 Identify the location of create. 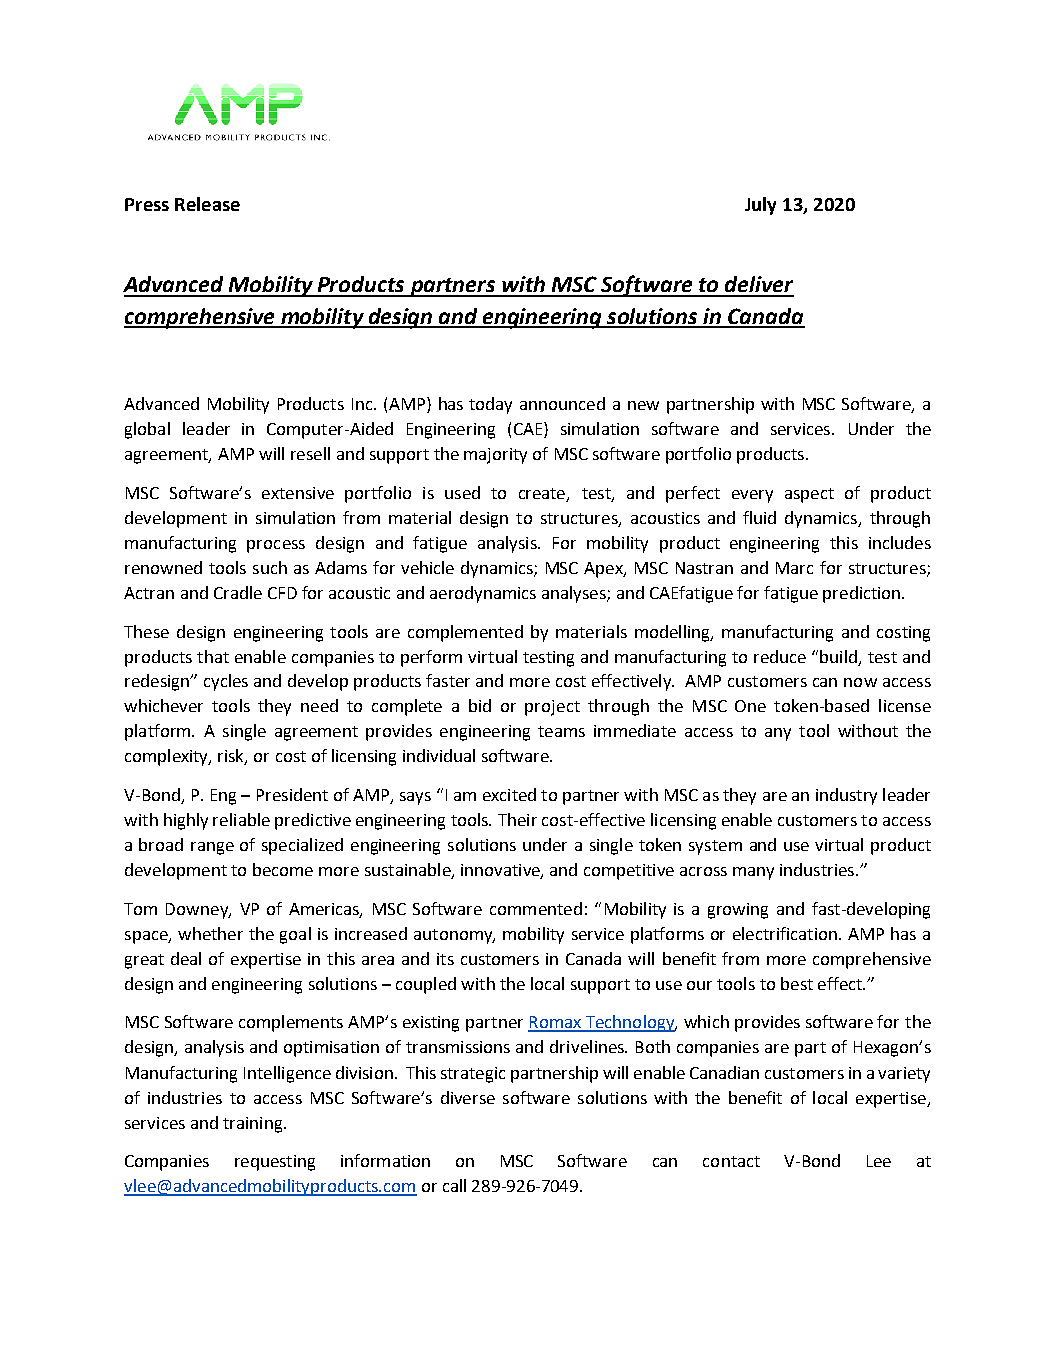
(543, 494).
